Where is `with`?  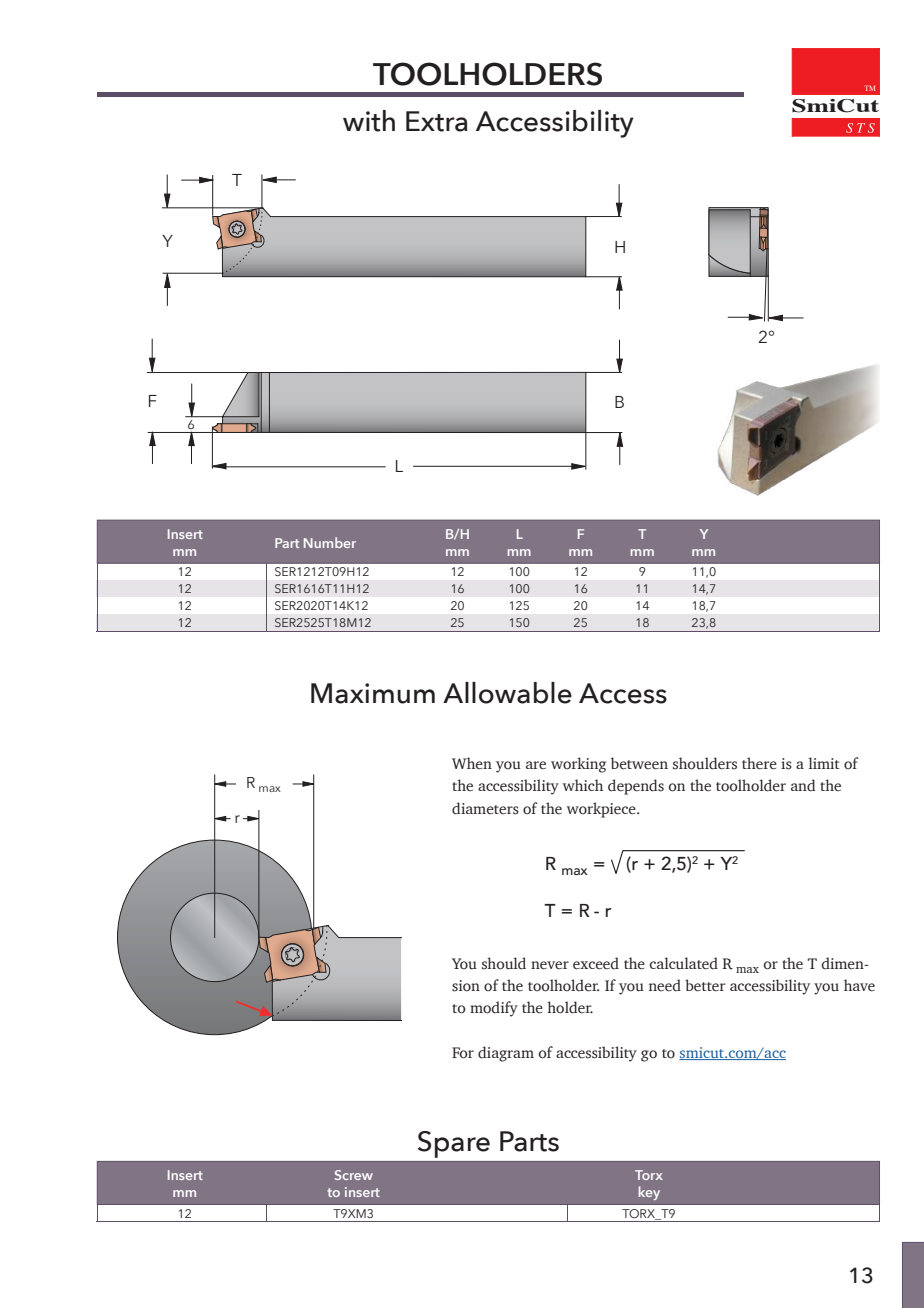 with is located at coordinates (369, 121).
